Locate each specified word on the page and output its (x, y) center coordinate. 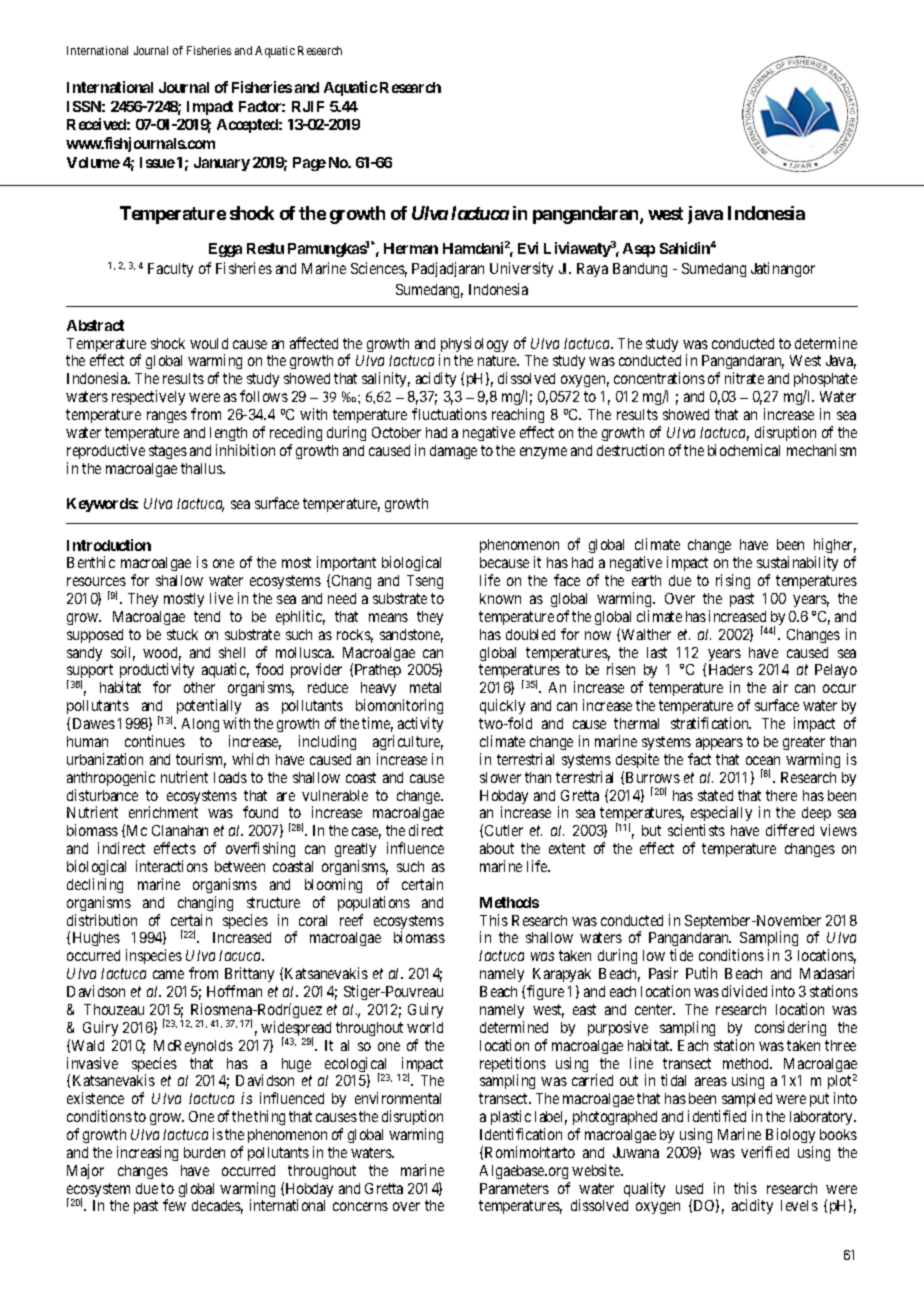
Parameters (514, 1188)
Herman (411, 248)
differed (790, 830)
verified (765, 1152)
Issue (157, 162)
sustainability (797, 565)
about (497, 848)
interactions (172, 866)
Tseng (425, 582)
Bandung (640, 270)
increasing (147, 1153)
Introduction (109, 545)
